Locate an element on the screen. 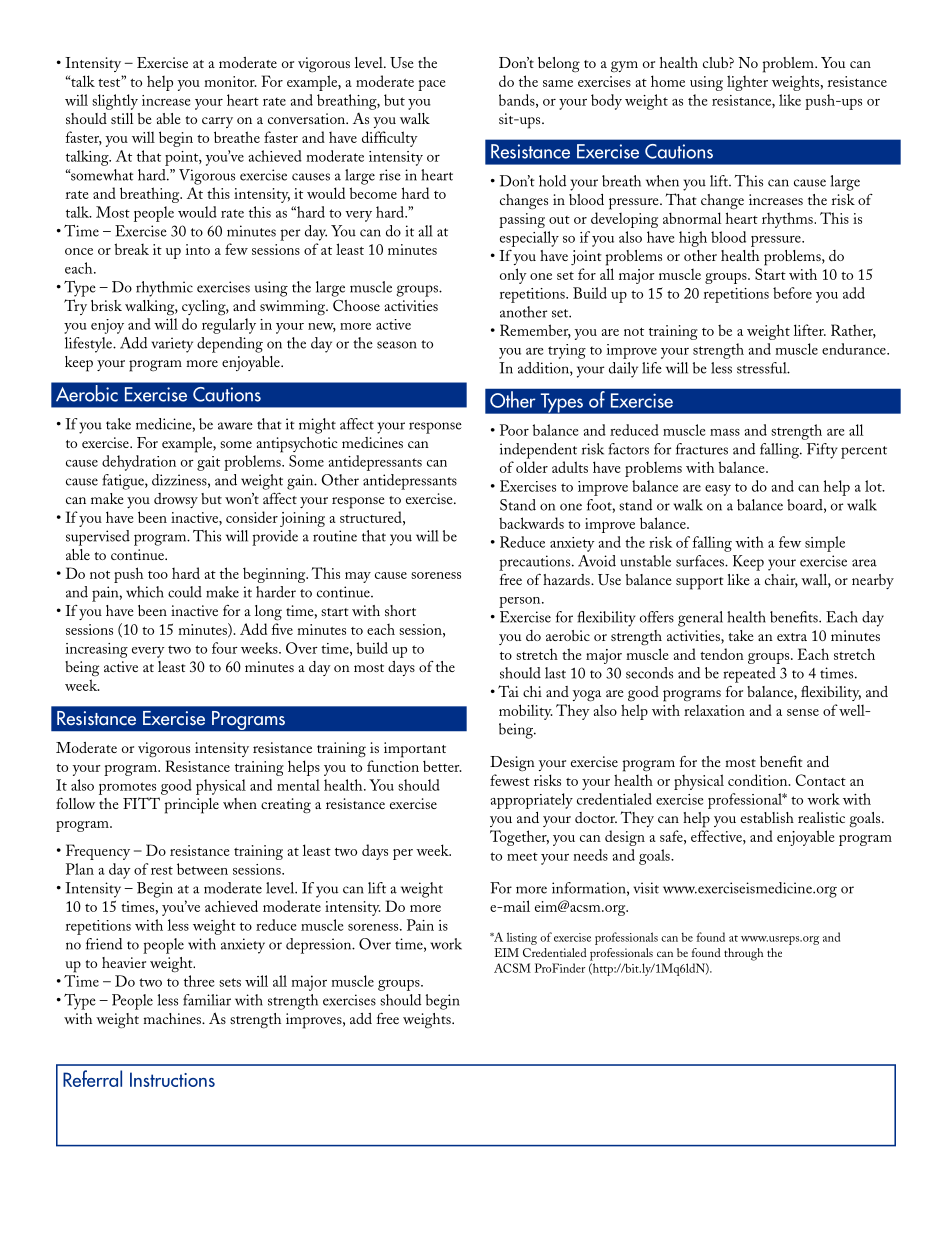 The image size is (952, 1233). older is located at coordinates (532, 467).
